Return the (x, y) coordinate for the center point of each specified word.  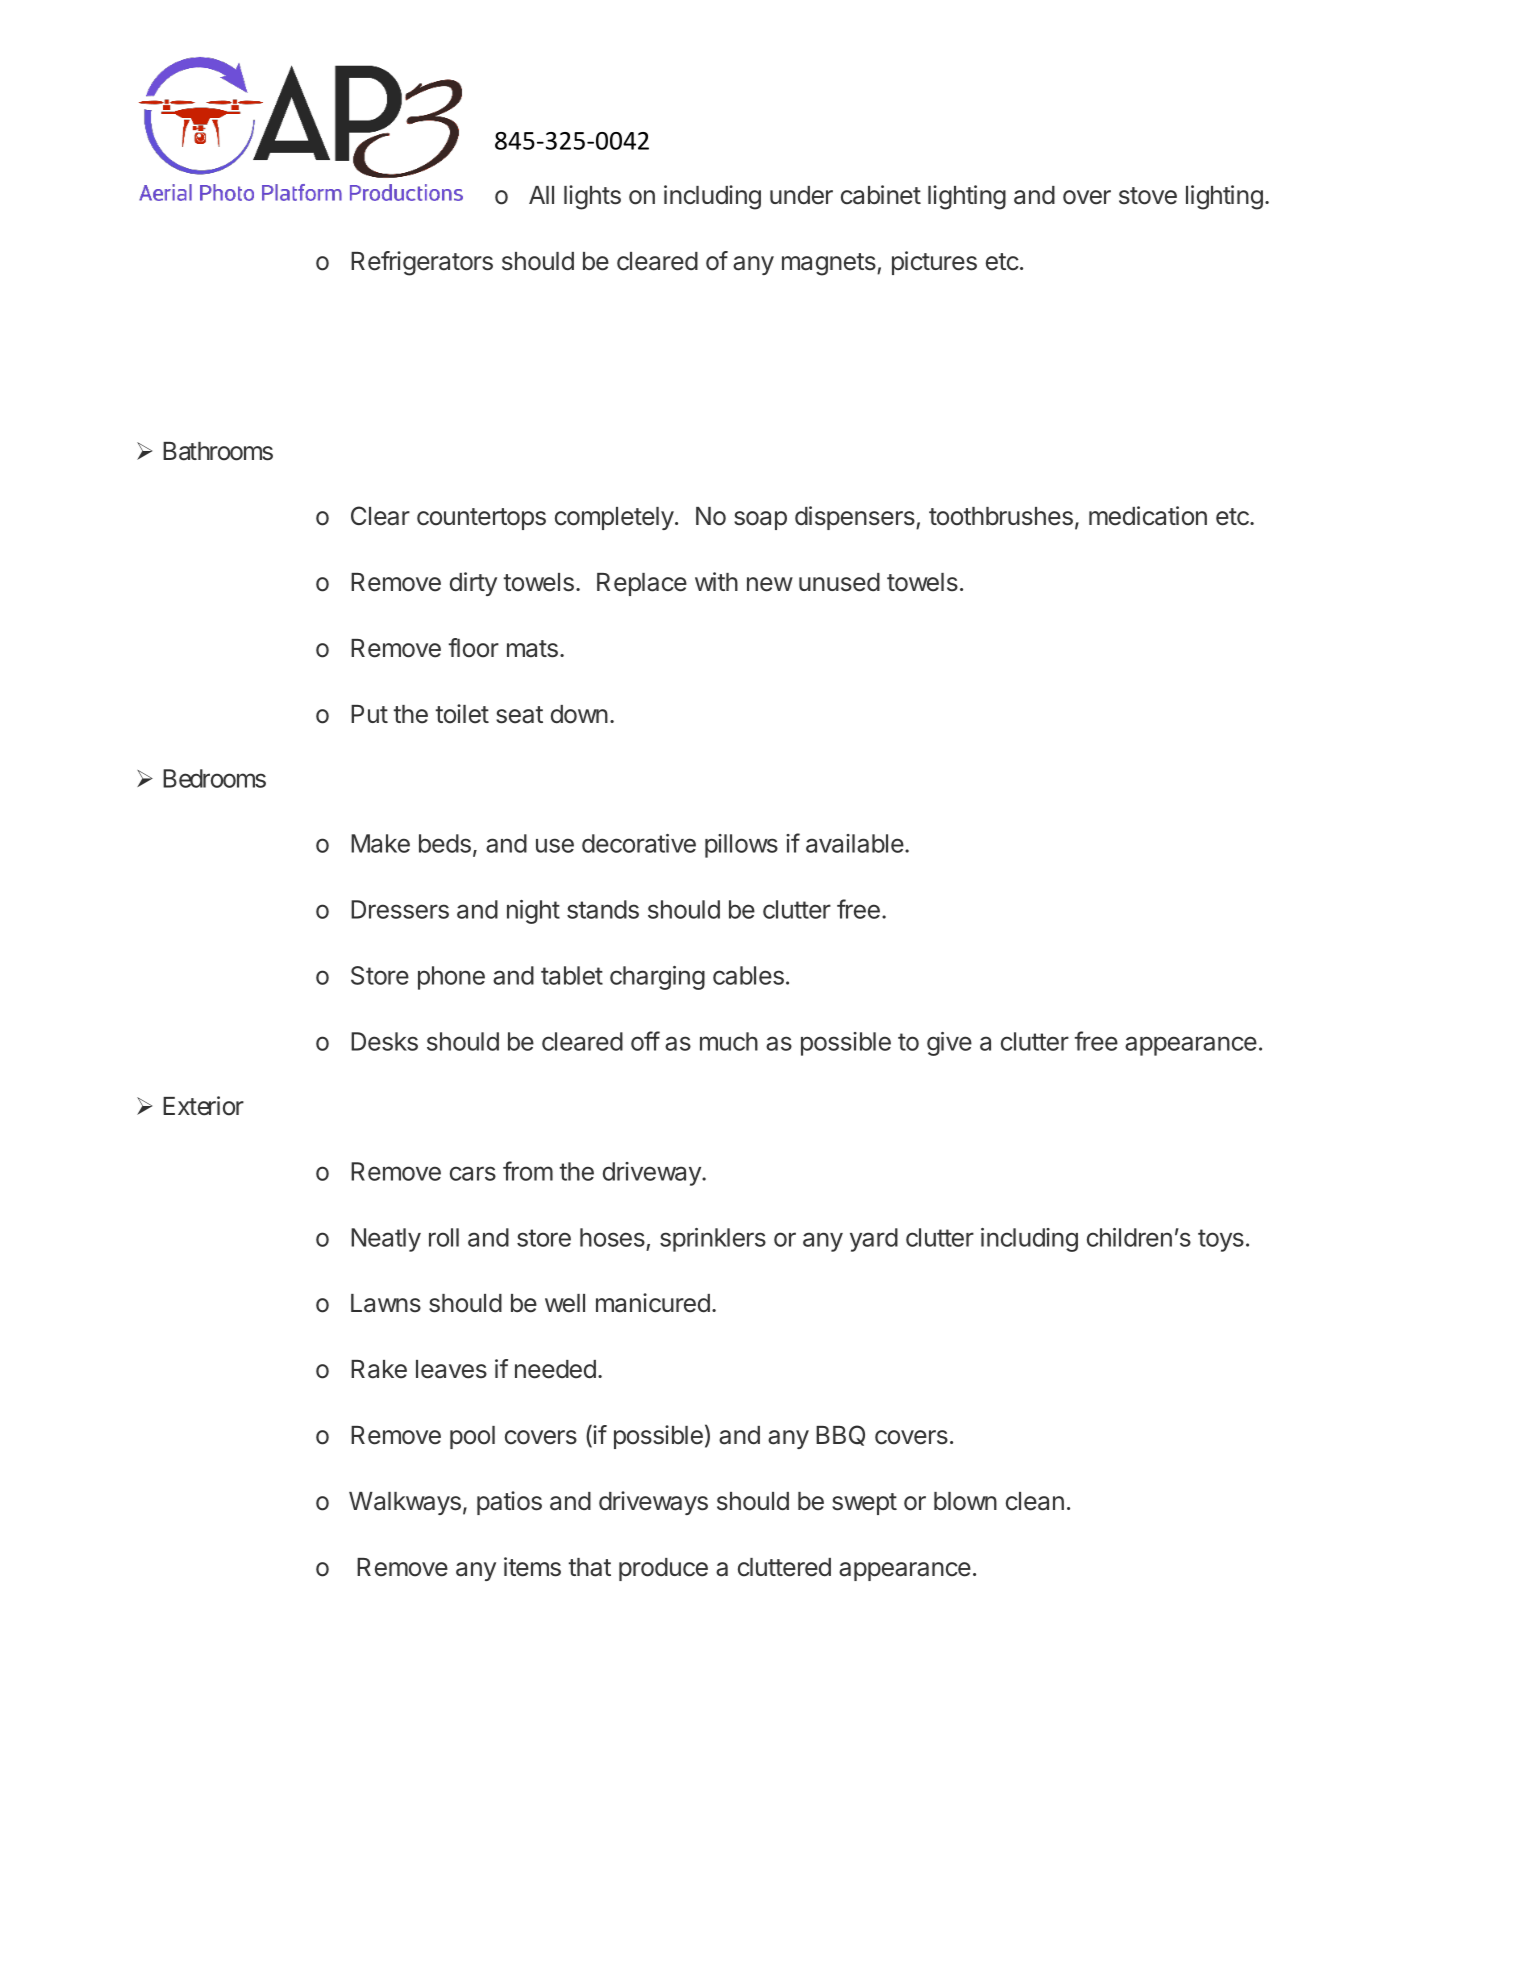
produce (663, 1569)
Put (369, 714)
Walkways (405, 1503)
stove (1148, 196)
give (949, 1044)
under (801, 195)
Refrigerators (422, 263)
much (729, 1041)
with (716, 581)
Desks (384, 1041)
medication (1148, 516)
